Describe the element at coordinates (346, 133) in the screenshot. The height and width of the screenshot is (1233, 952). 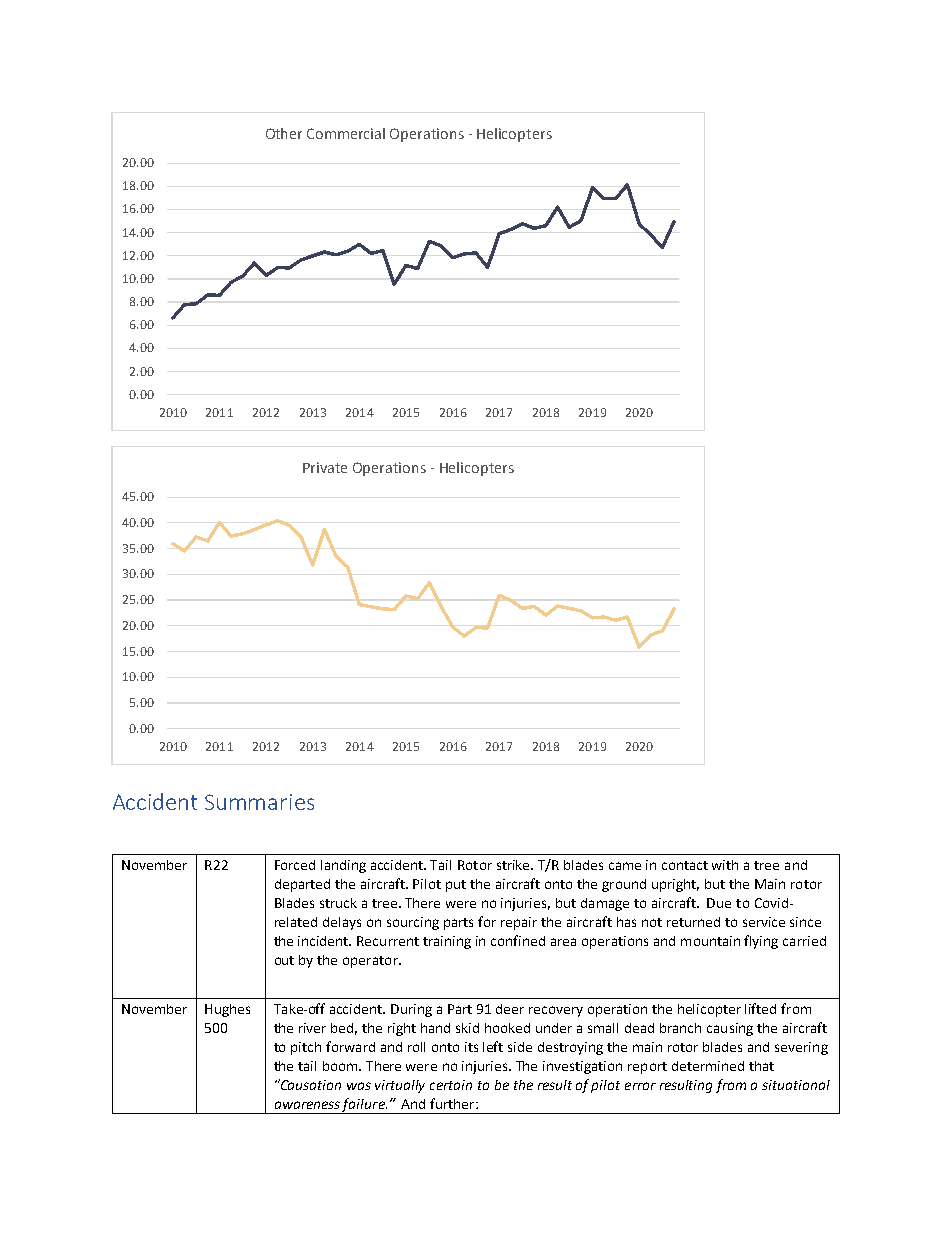
I see `Commercial` at that location.
